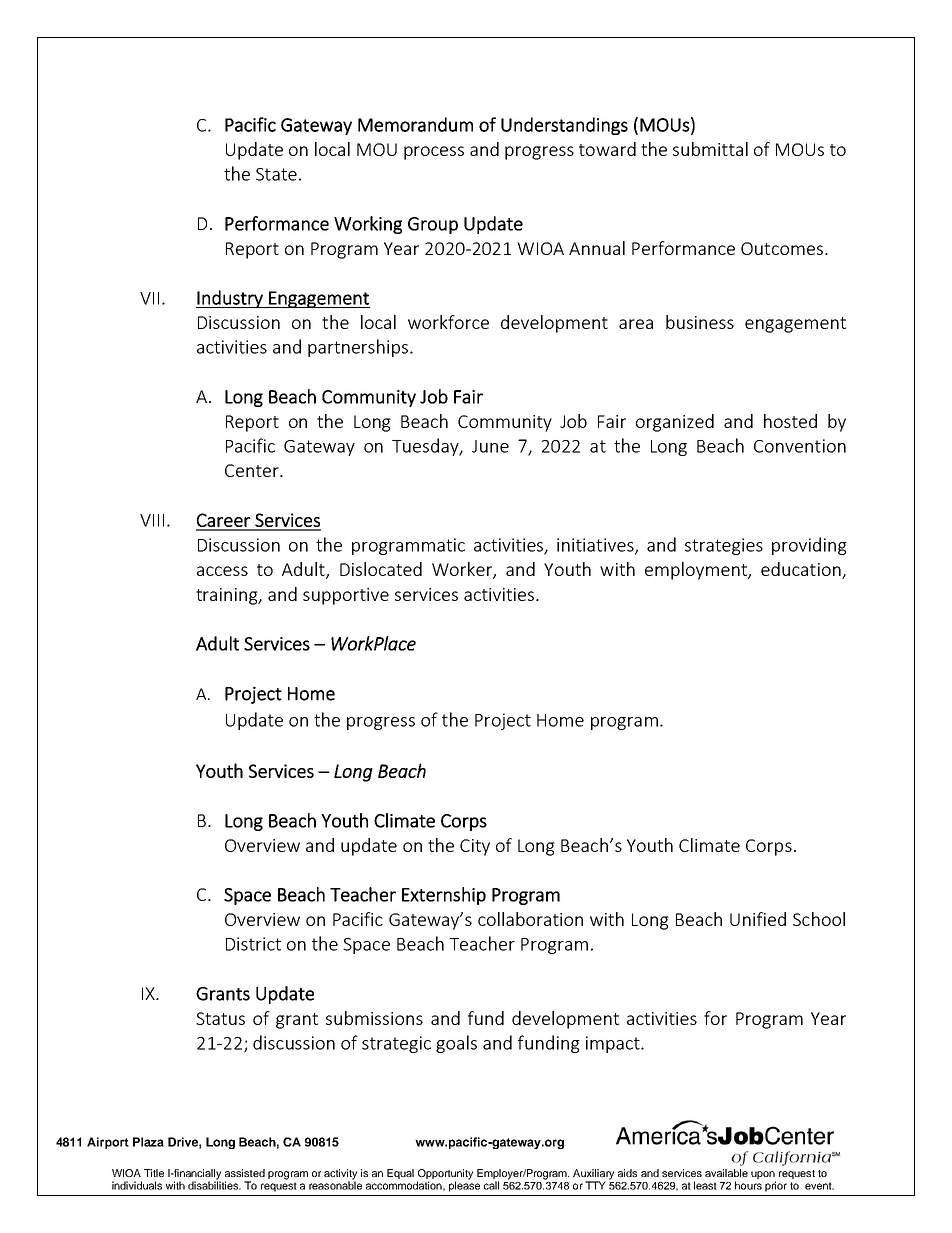 This screenshot has width=952, height=1233. I want to click on Opportunity, so click(445, 1175).
